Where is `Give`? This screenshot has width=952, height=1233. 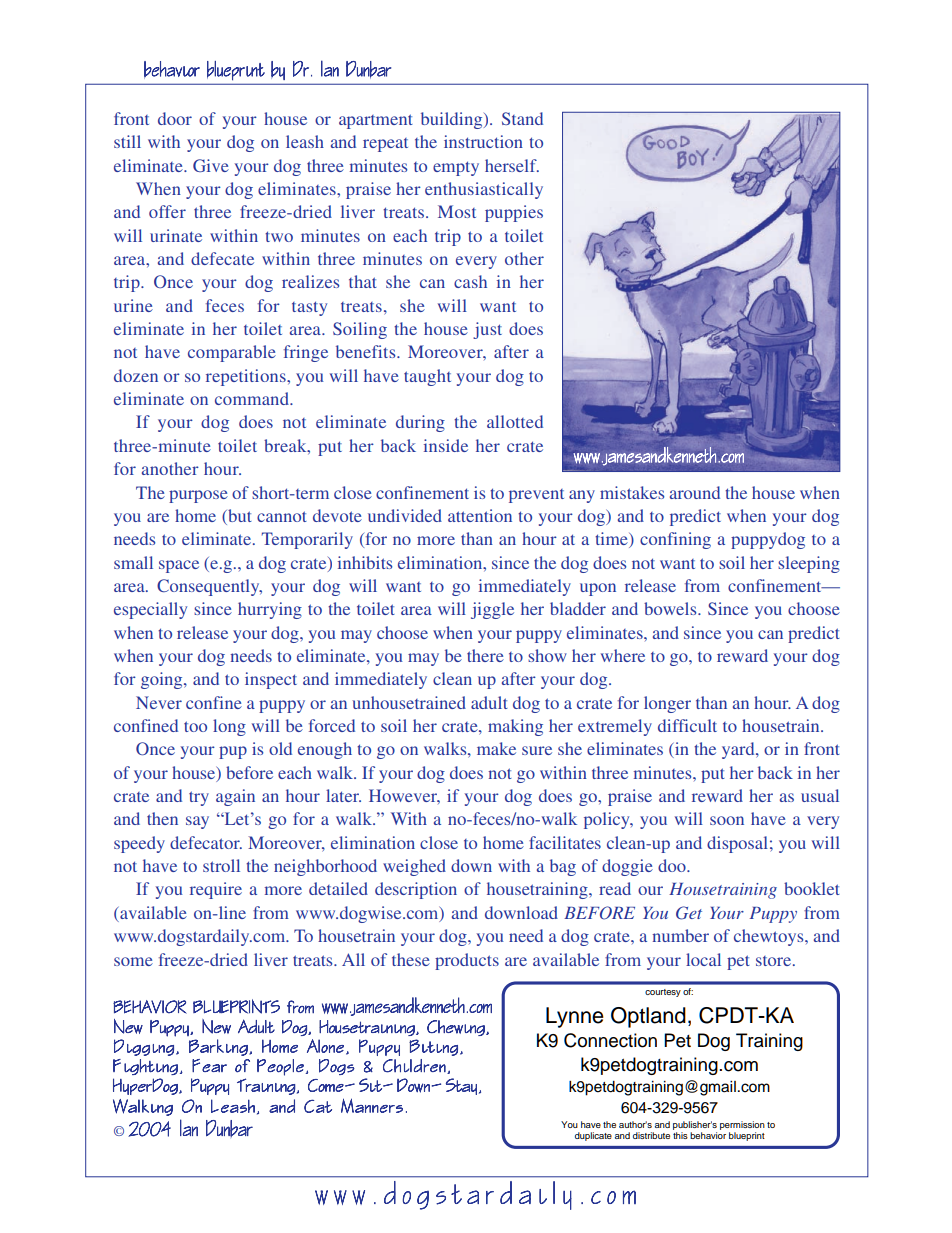 Give is located at coordinates (211, 165).
